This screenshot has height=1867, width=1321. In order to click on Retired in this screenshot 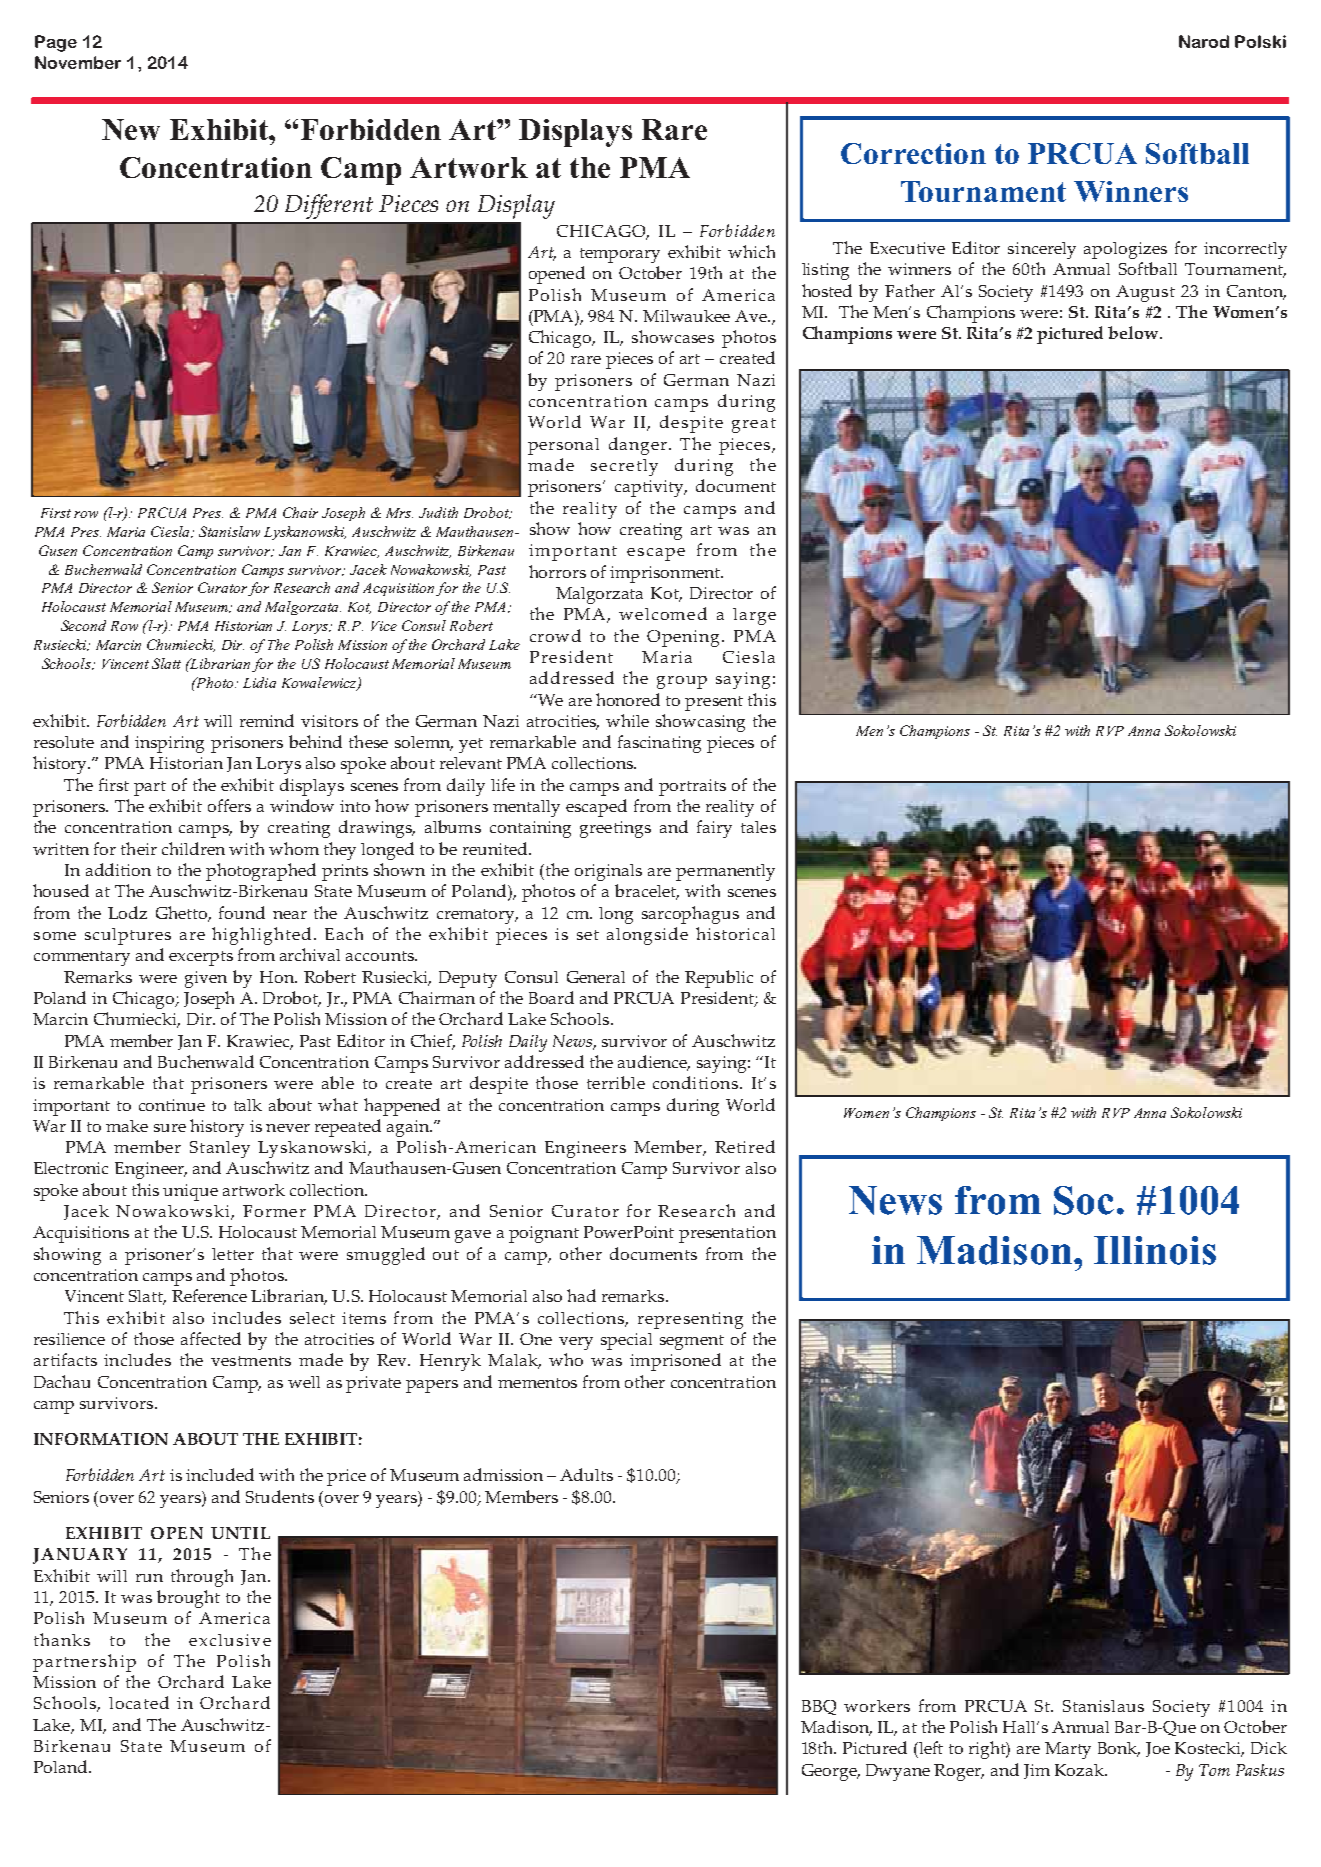, I will do `click(745, 1146)`.
